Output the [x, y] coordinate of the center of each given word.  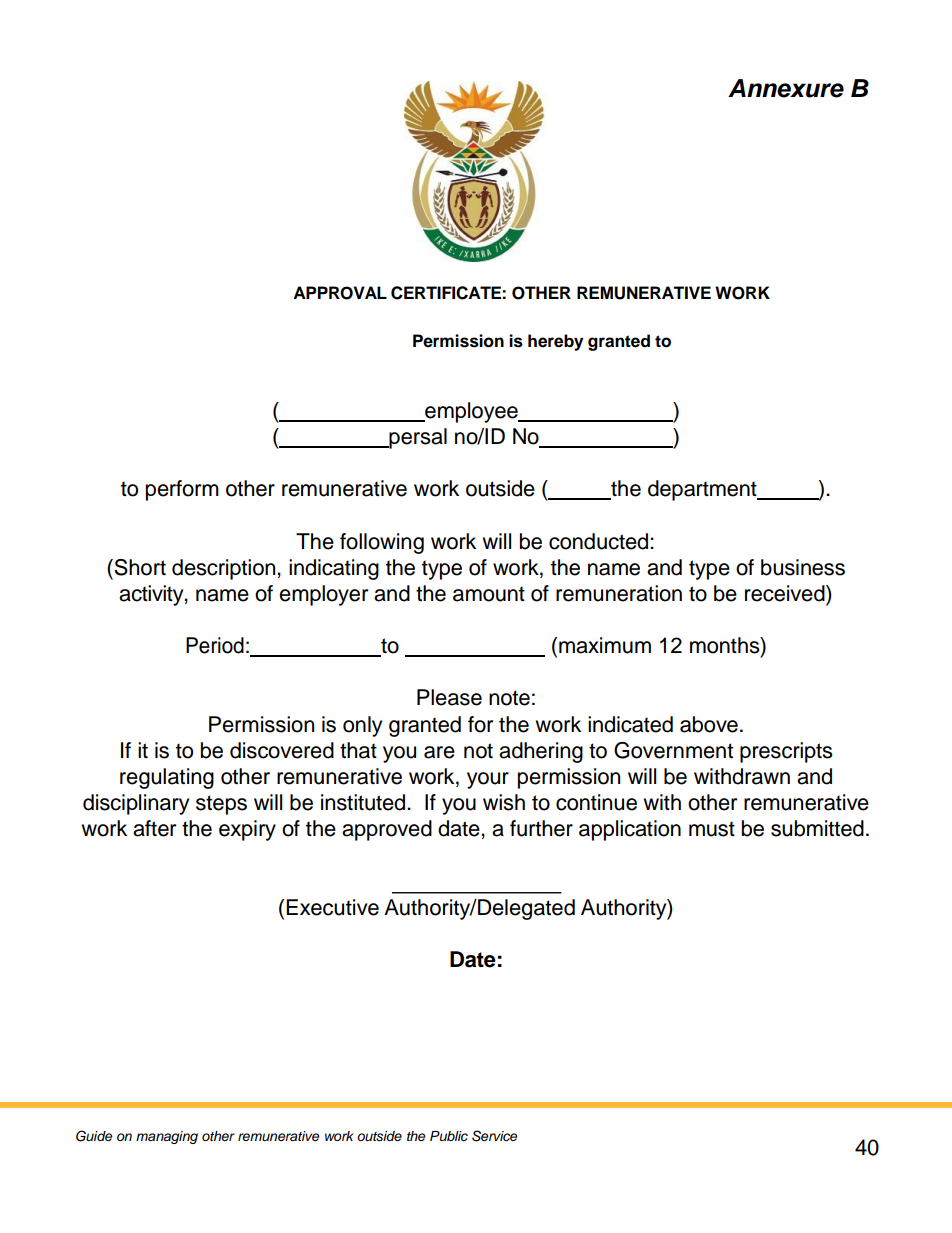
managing [167, 1137]
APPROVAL [340, 293]
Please [449, 697]
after [154, 828]
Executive [332, 907]
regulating [167, 778]
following [382, 543]
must [712, 829]
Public [449, 1136]
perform [182, 490]
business [803, 567]
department [703, 490]
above [709, 724]
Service [494, 1136]
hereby [555, 342]
